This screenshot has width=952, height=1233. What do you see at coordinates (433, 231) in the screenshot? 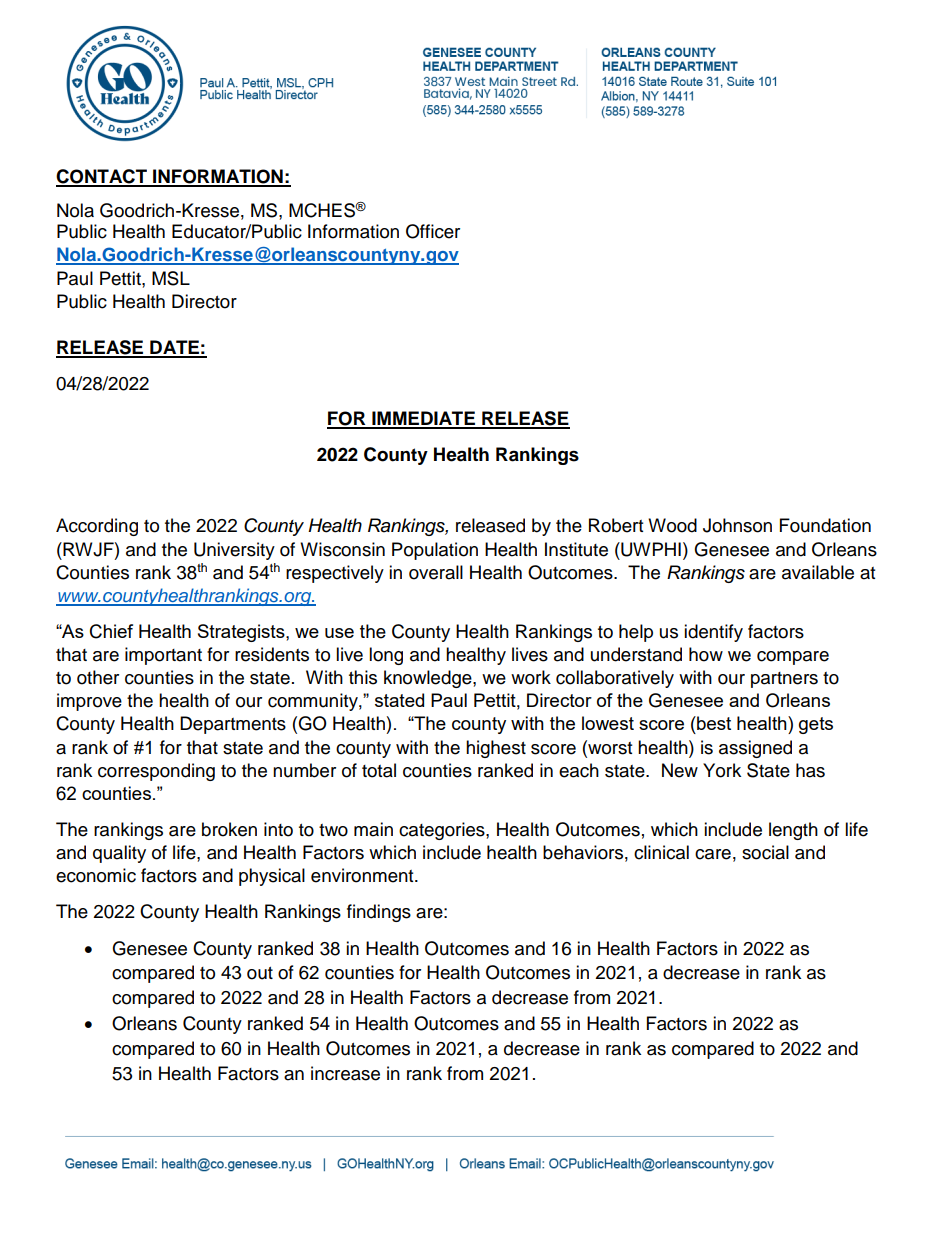
I see `Officer` at bounding box center [433, 231].
